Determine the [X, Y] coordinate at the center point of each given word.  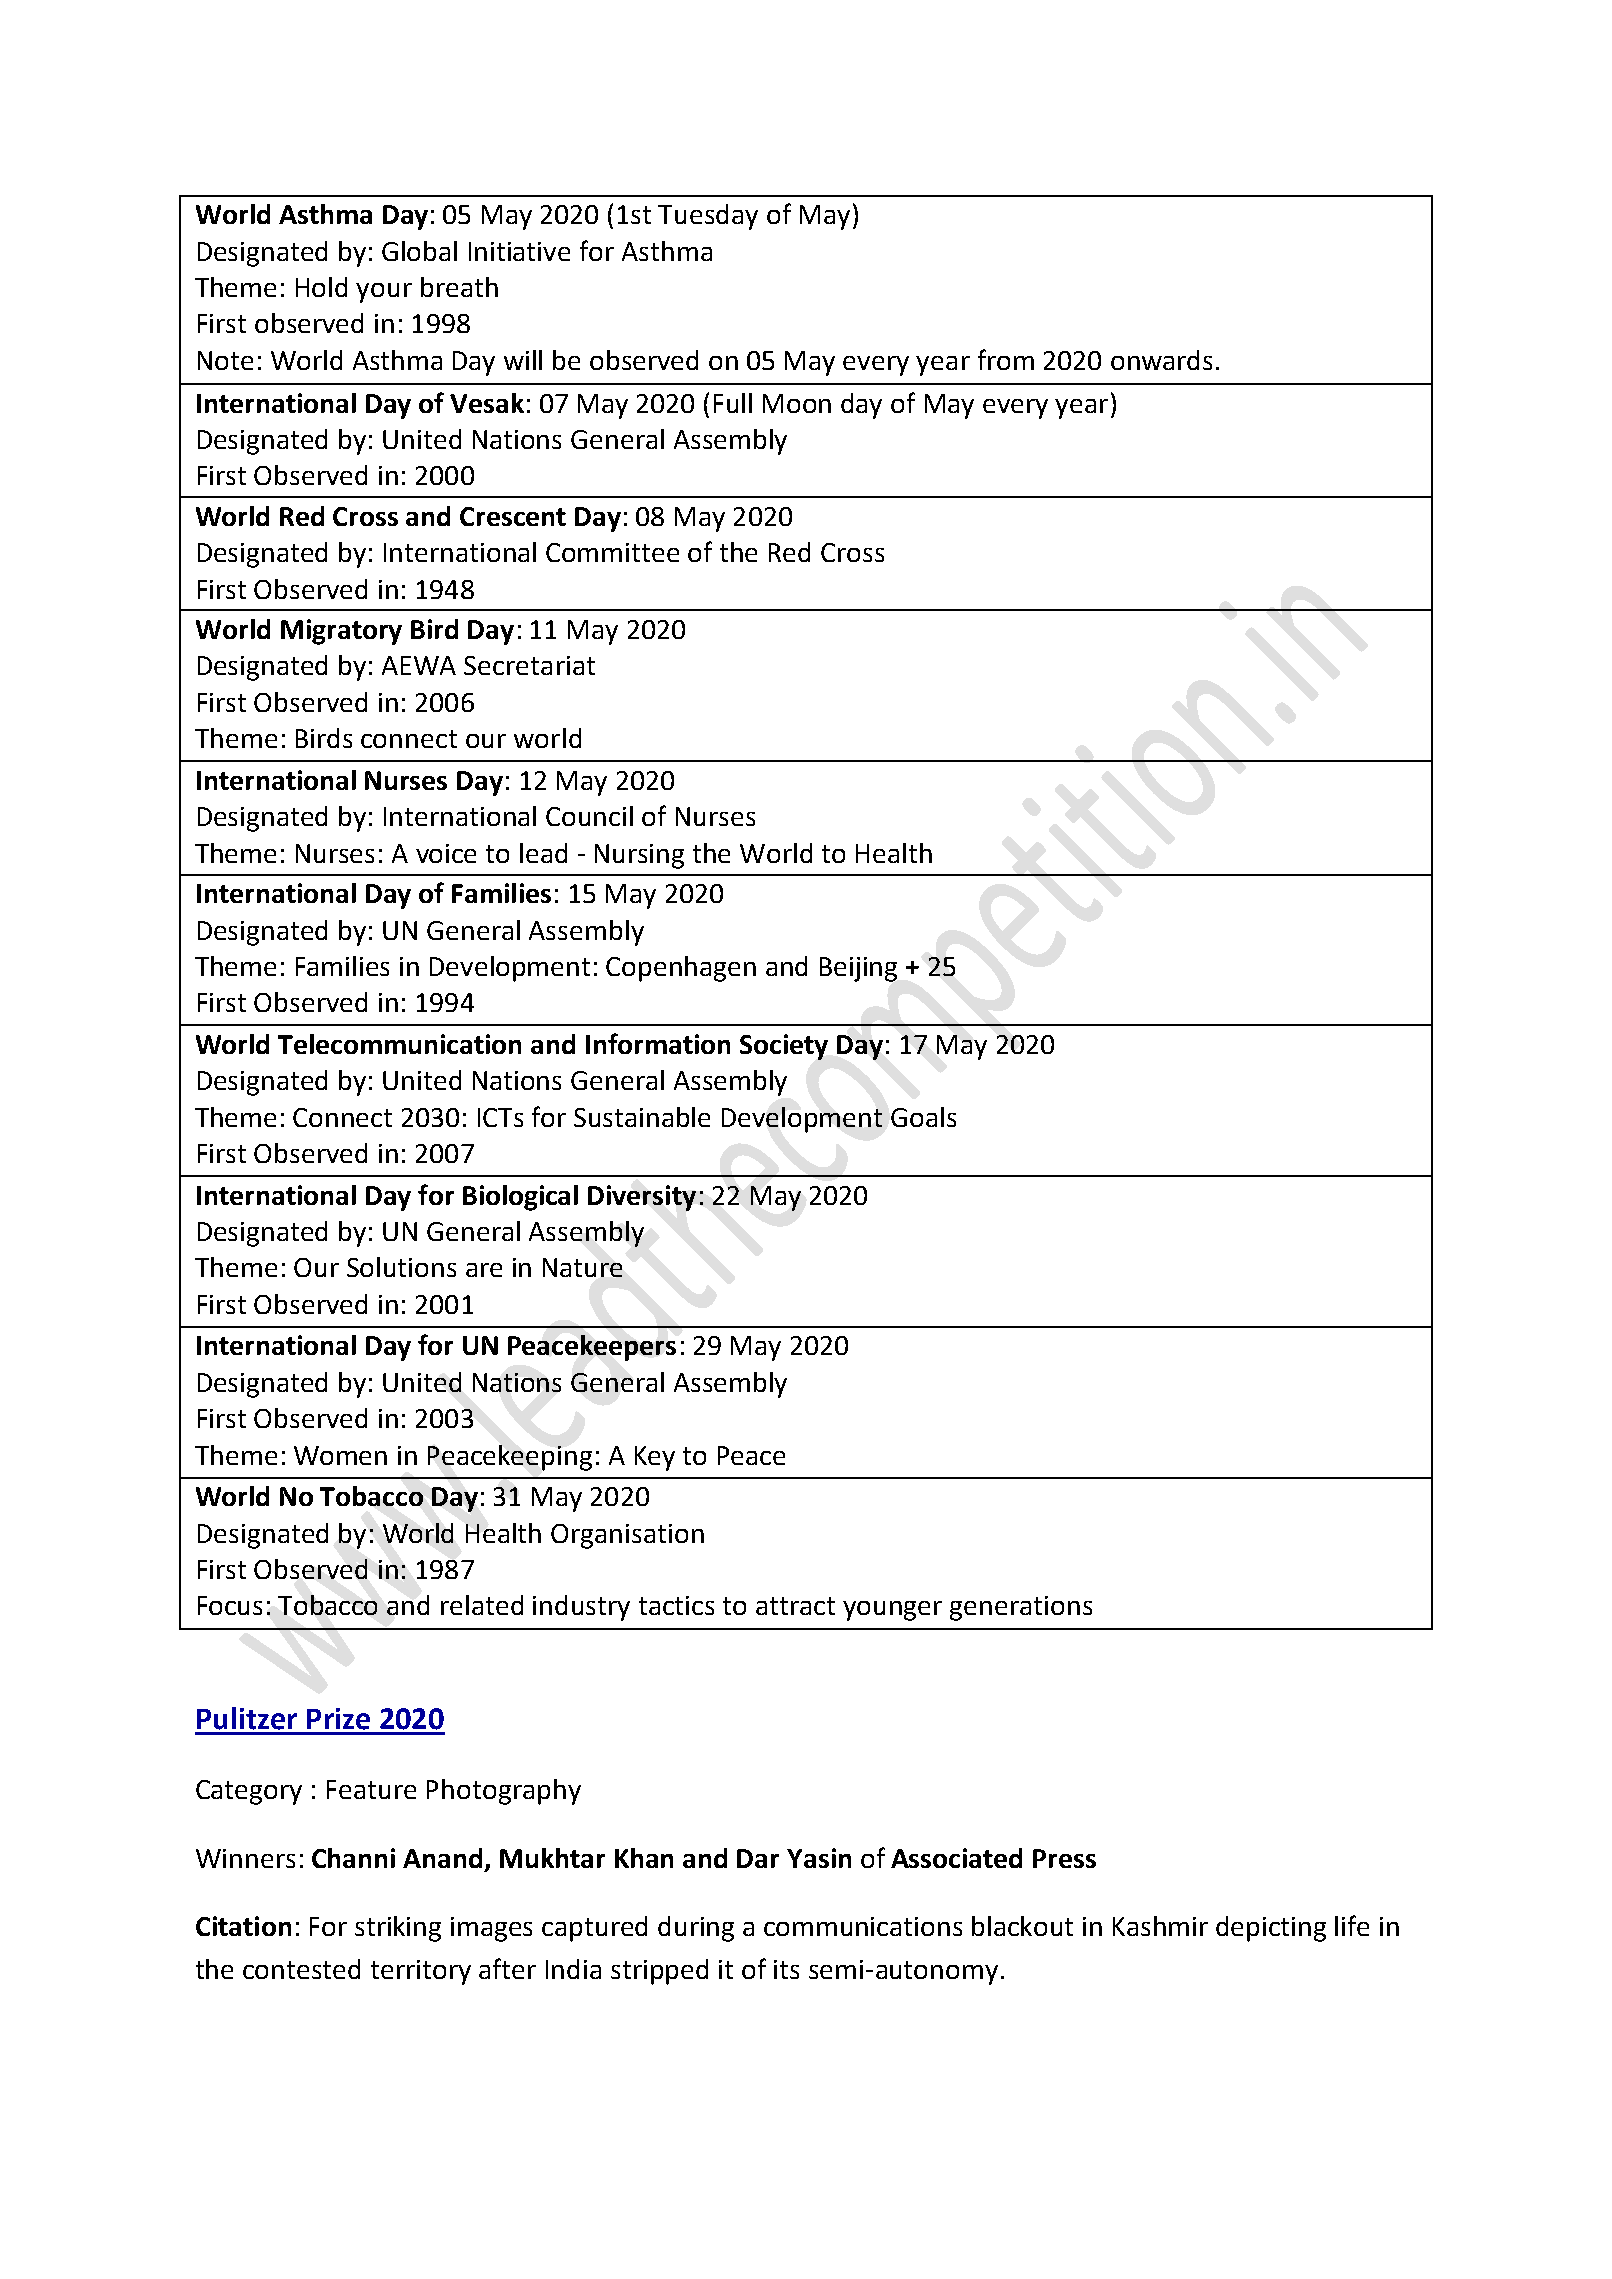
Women [340, 1455]
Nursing [639, 856]
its [786, 1969]
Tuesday [708, 217]
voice [446, 853]
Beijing [858, 969]
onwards [1161, 360]
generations [1021, 1608]
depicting [1271, 1929]
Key [655, 1458]
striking [398, 1929]
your [384, 293]
